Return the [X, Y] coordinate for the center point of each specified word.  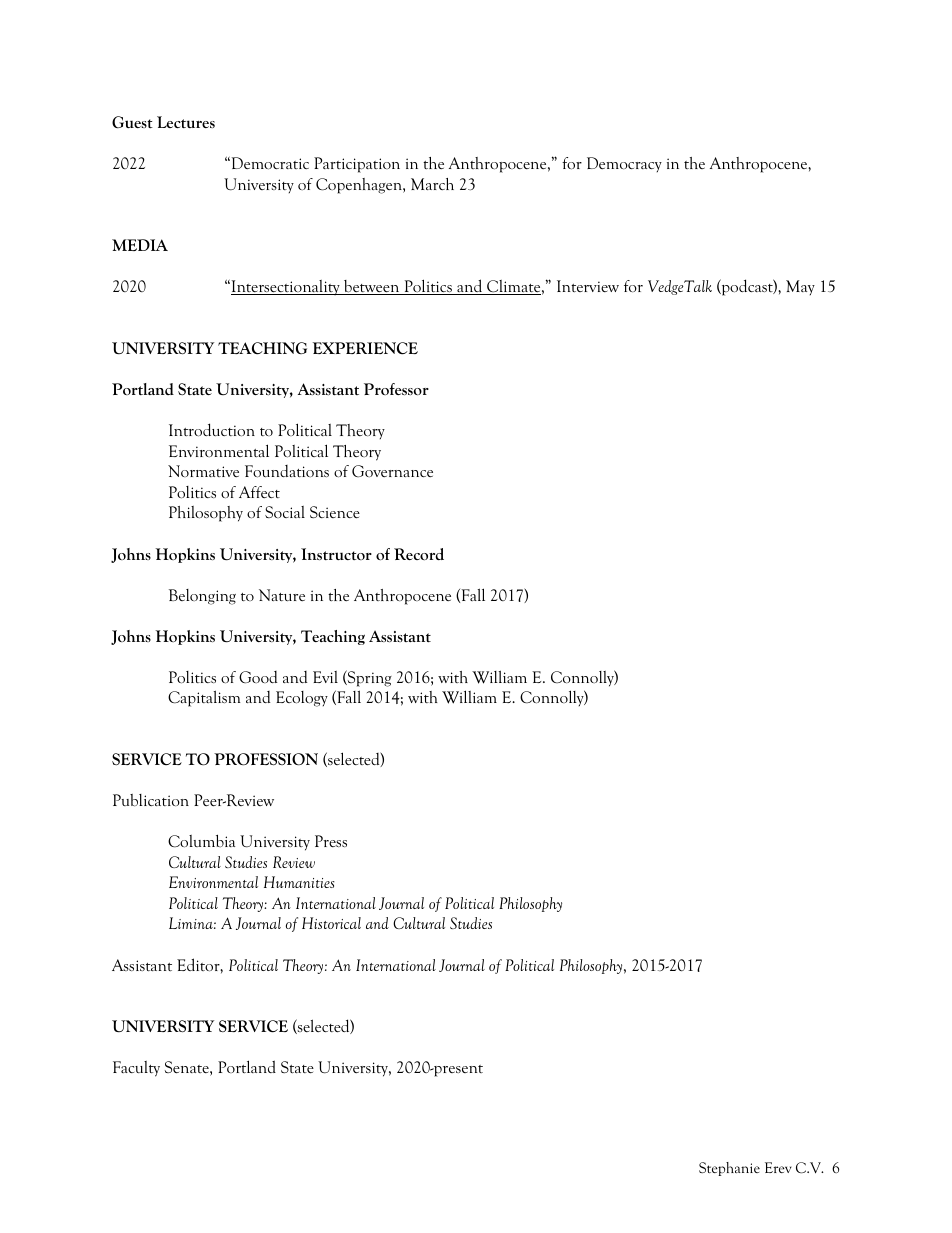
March [432, 184]
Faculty [136, 1069]
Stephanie [729, 1169]
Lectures [186, 122]
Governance [392, 471]
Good [258, 677]
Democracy [624, 164]
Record [419, 554]
